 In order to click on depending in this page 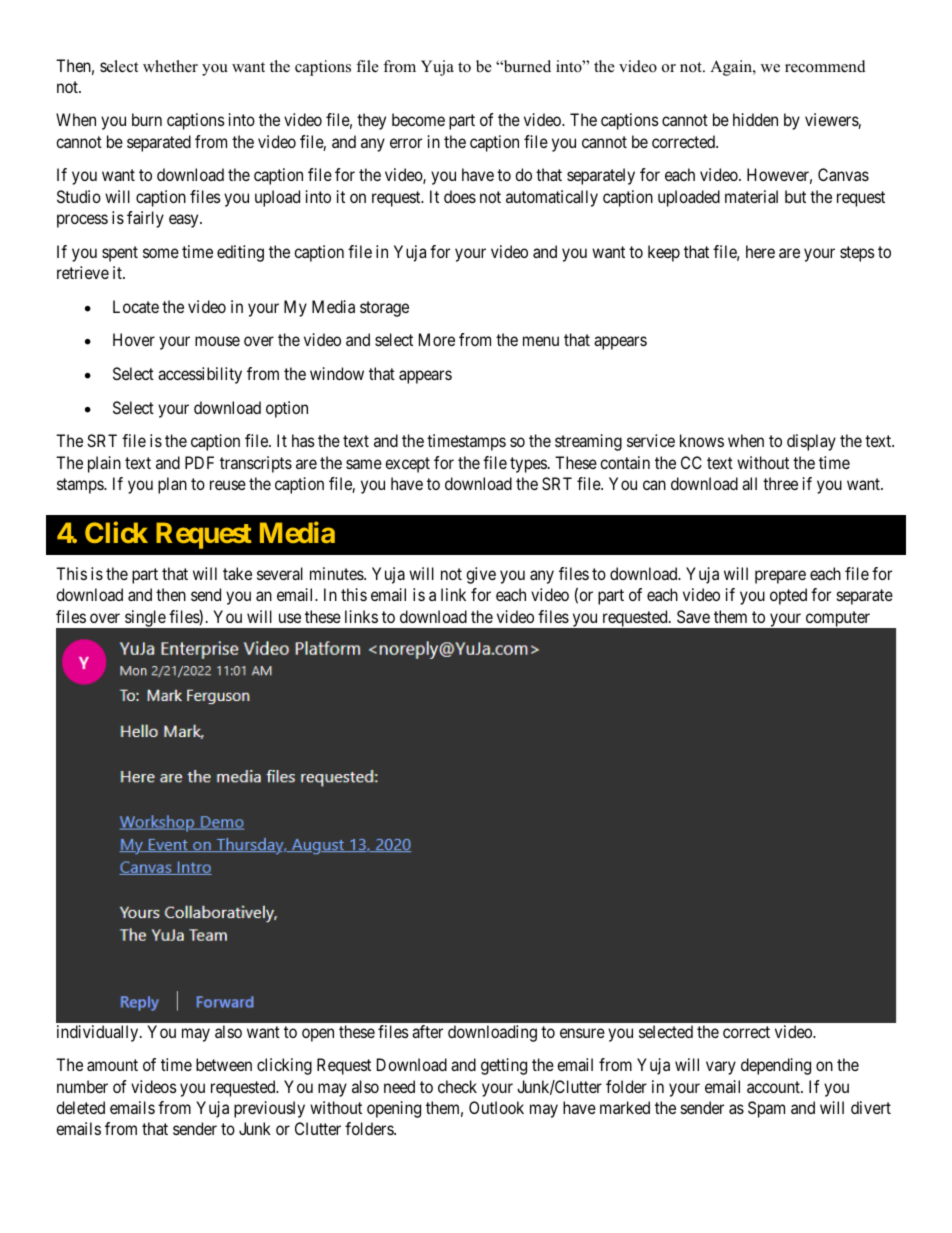, I will do `click(776, 1066)`.
